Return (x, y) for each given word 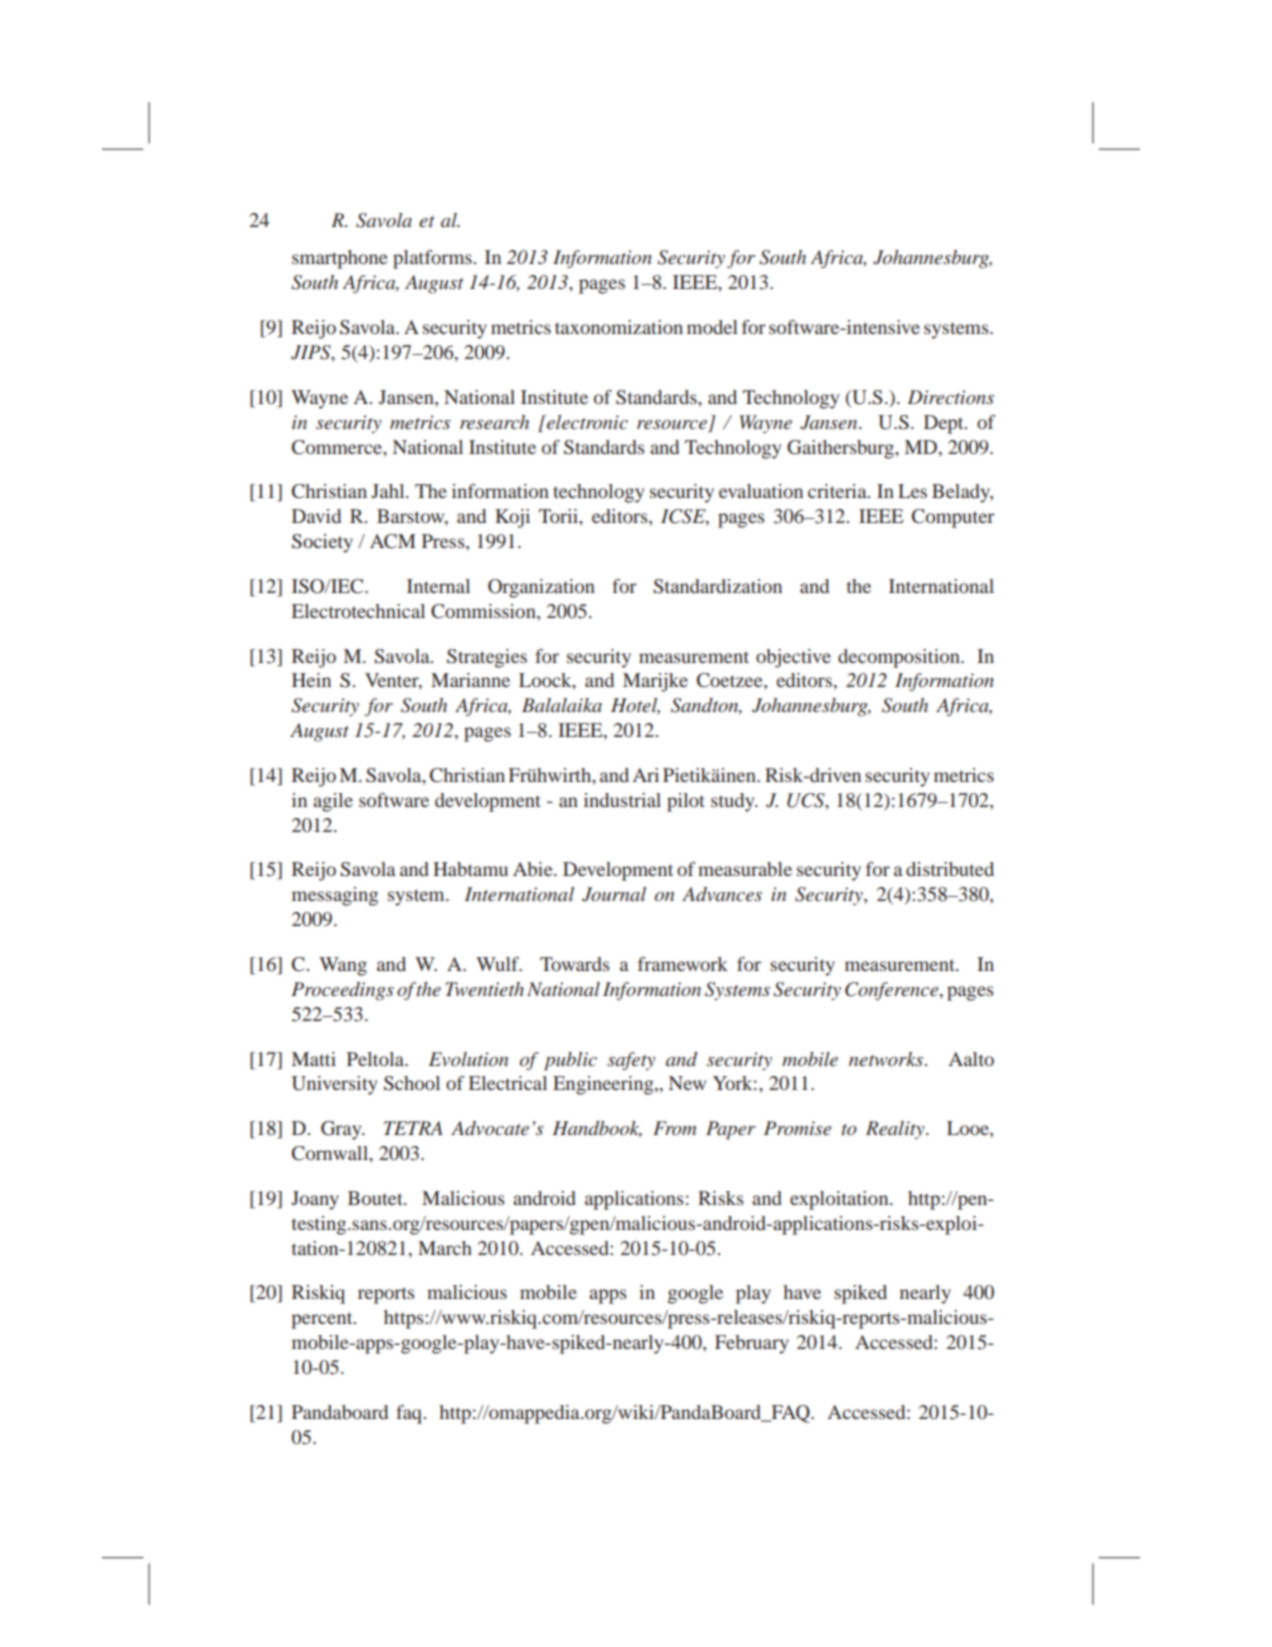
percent (323, 1320)
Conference (893, 991)
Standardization (717, 586)
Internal (438, 586)
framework (683, 964)
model (712, 327)
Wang (343, 966)
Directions (950, 397)
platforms (432, 259)
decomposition (900, 658)
